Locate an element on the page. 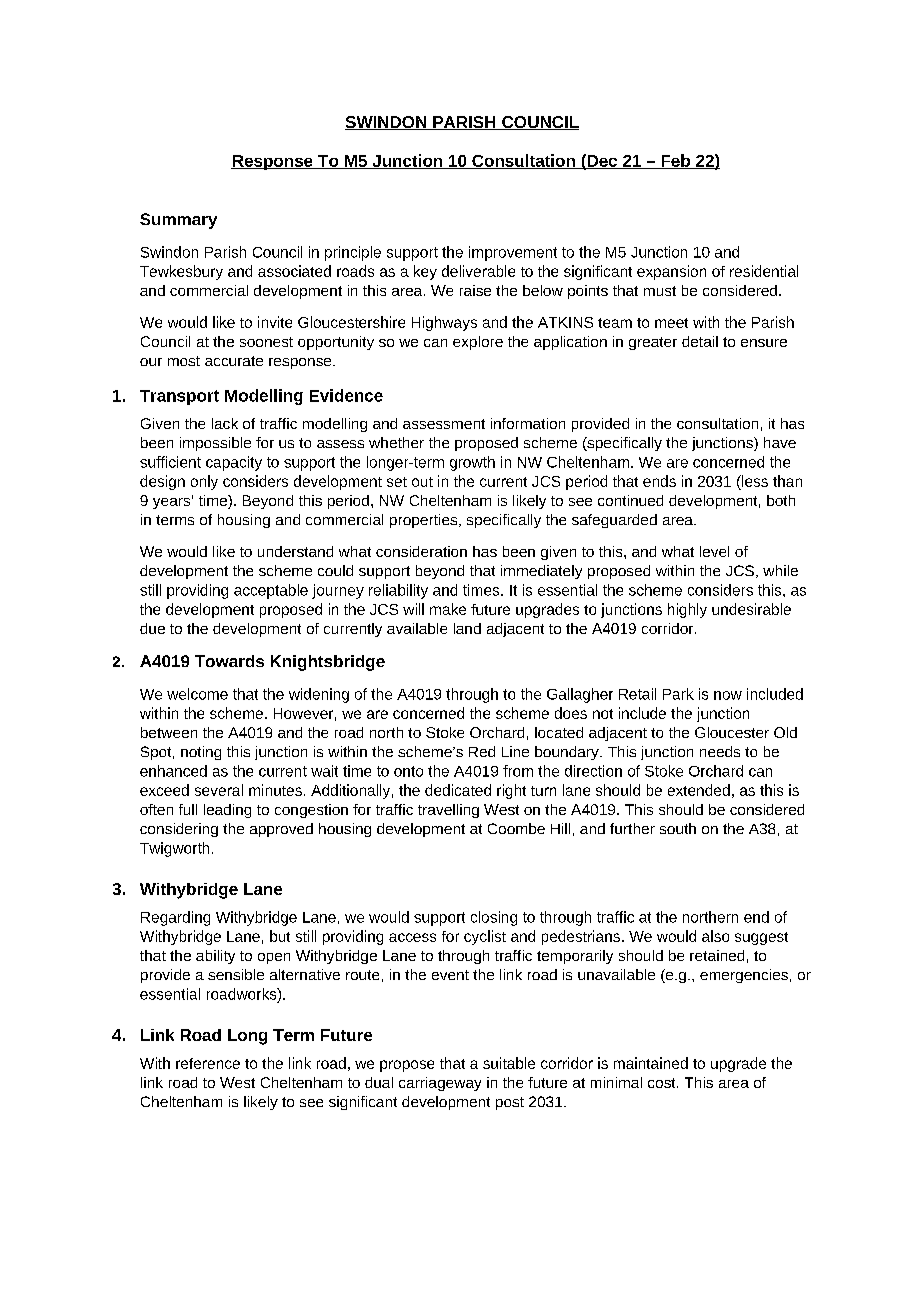 This page has width=924, height=1308. information is located at coordinates (528, 423).
